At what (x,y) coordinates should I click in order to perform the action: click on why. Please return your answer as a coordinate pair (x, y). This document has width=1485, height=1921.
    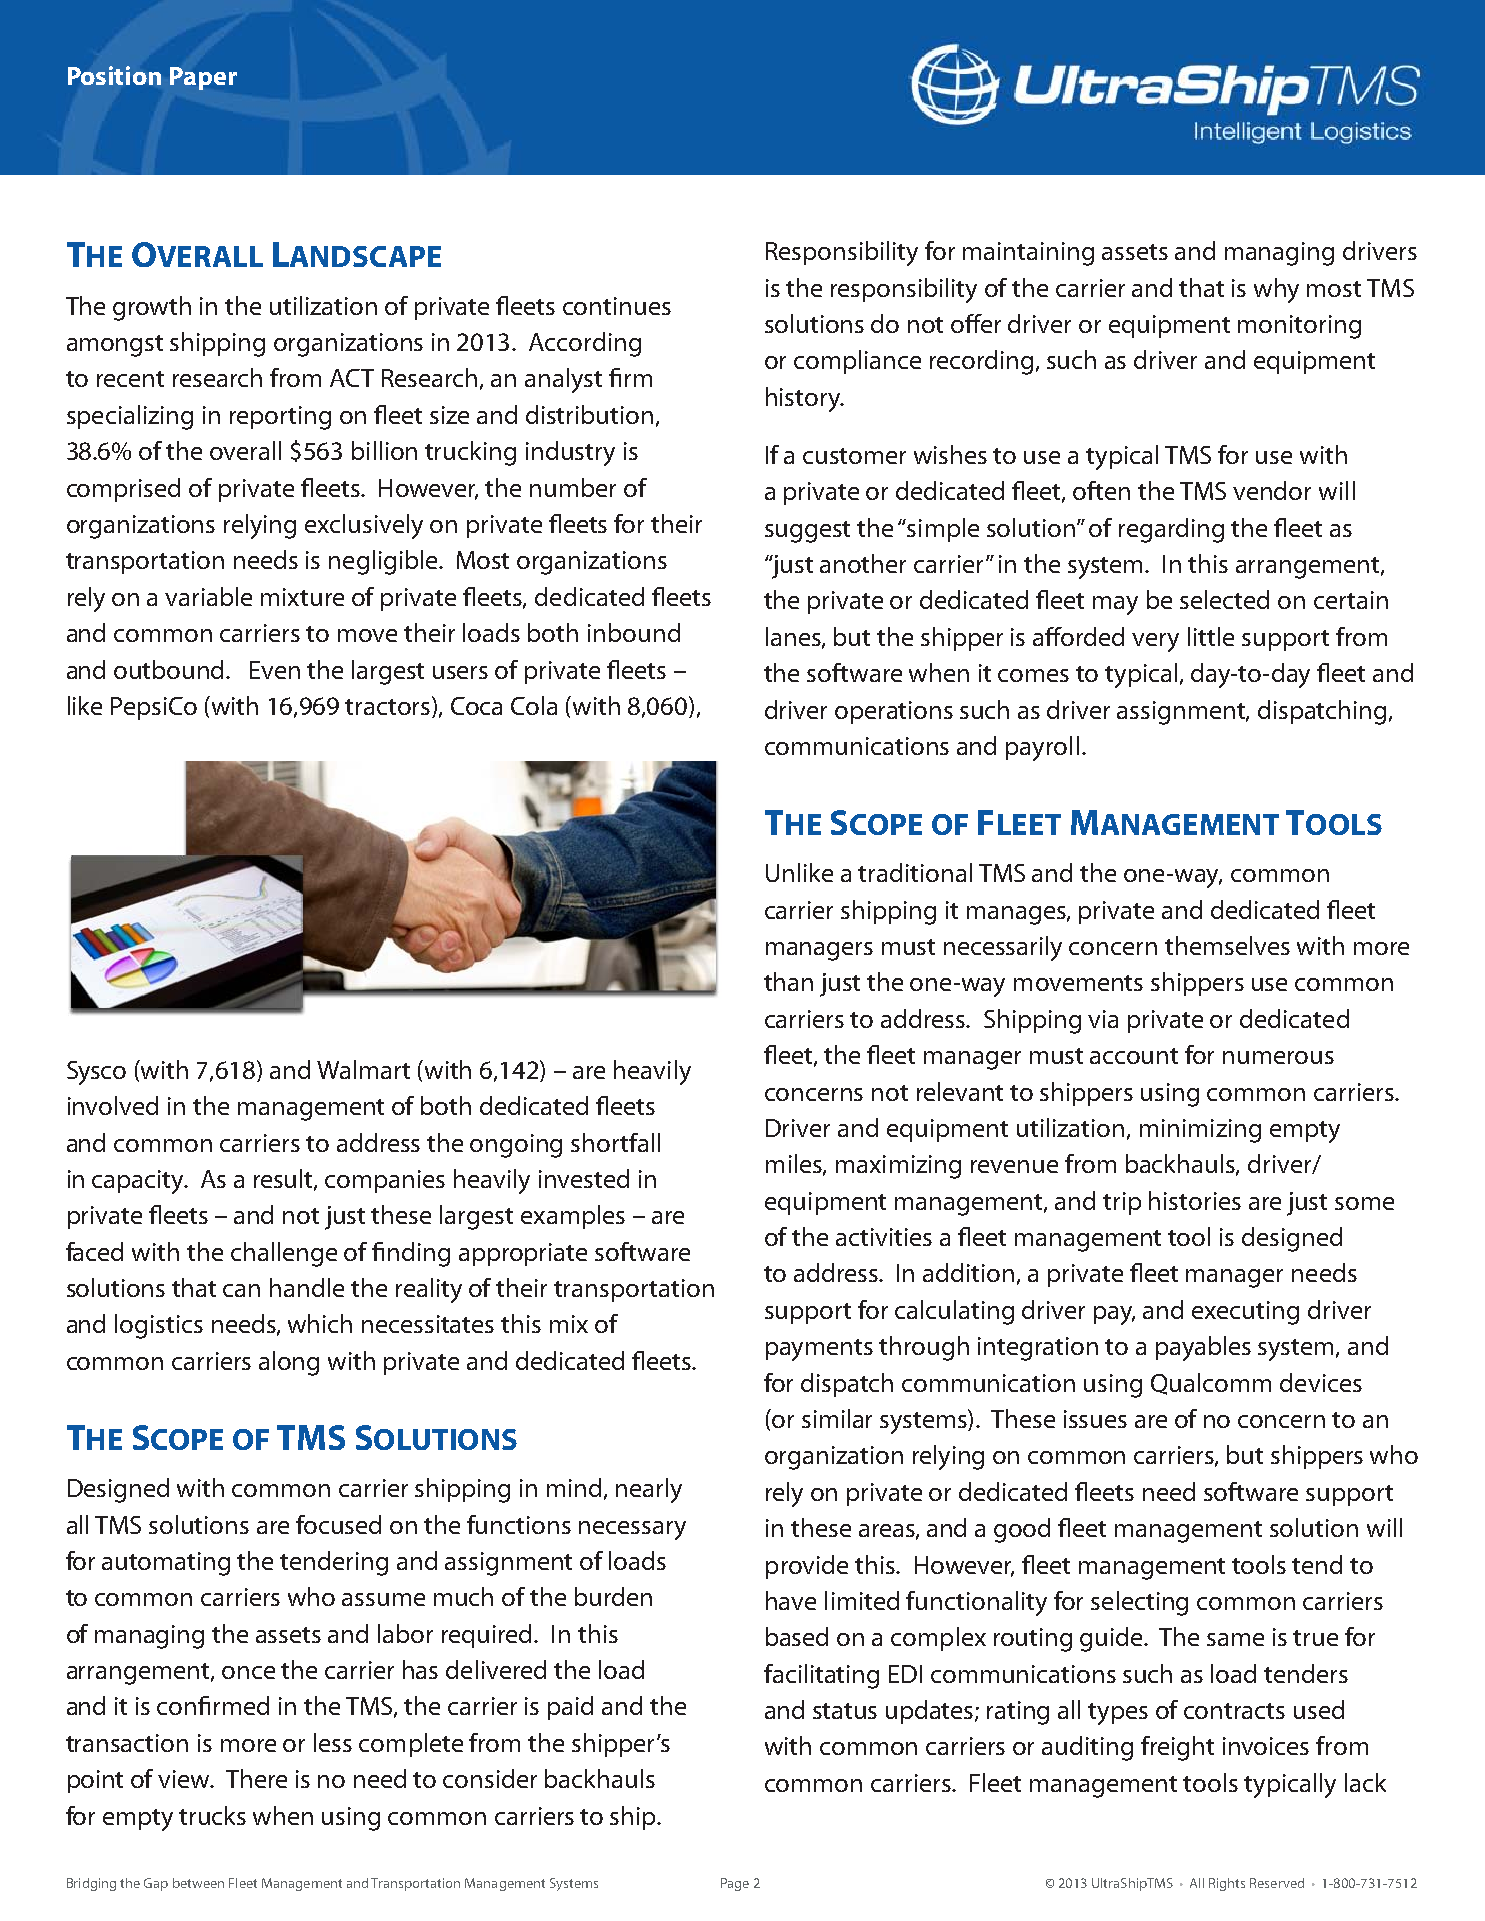
    Looking at the image, I should click on (1276, 290).
